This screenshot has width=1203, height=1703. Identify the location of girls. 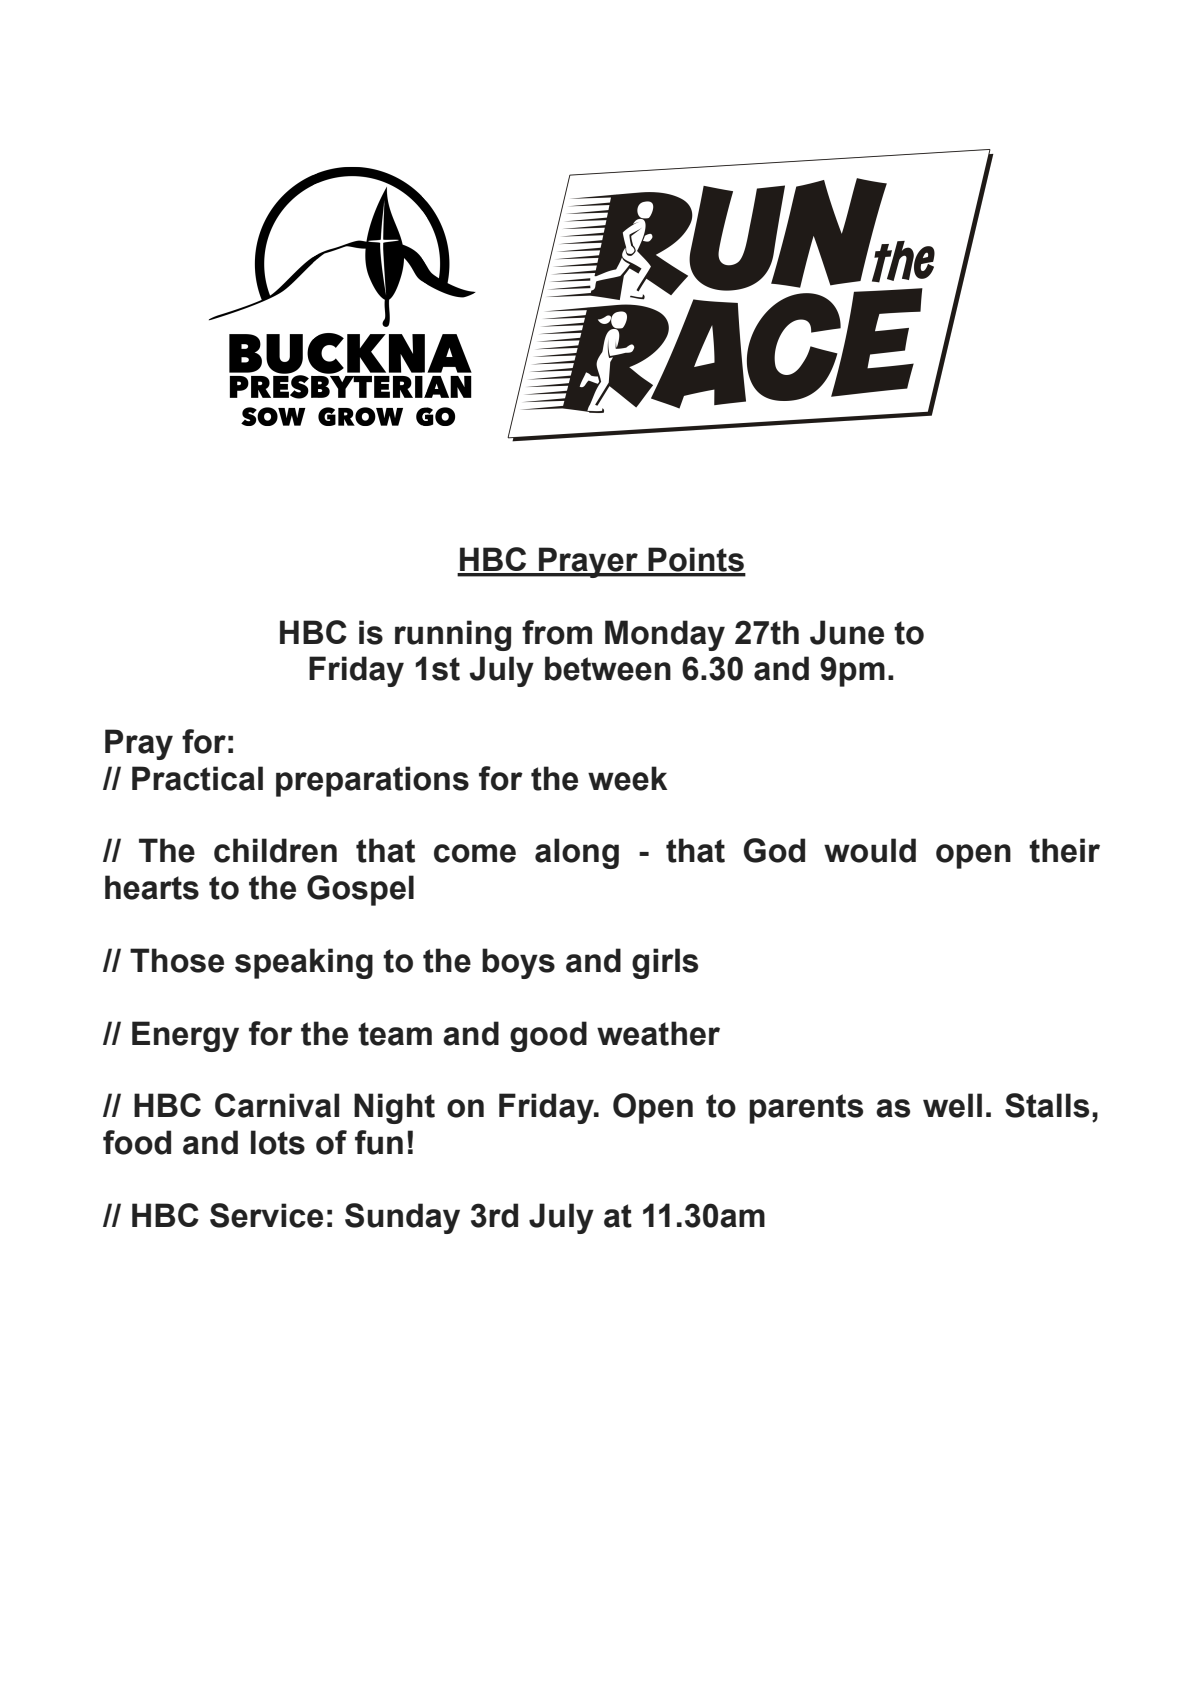
(665, 963).
